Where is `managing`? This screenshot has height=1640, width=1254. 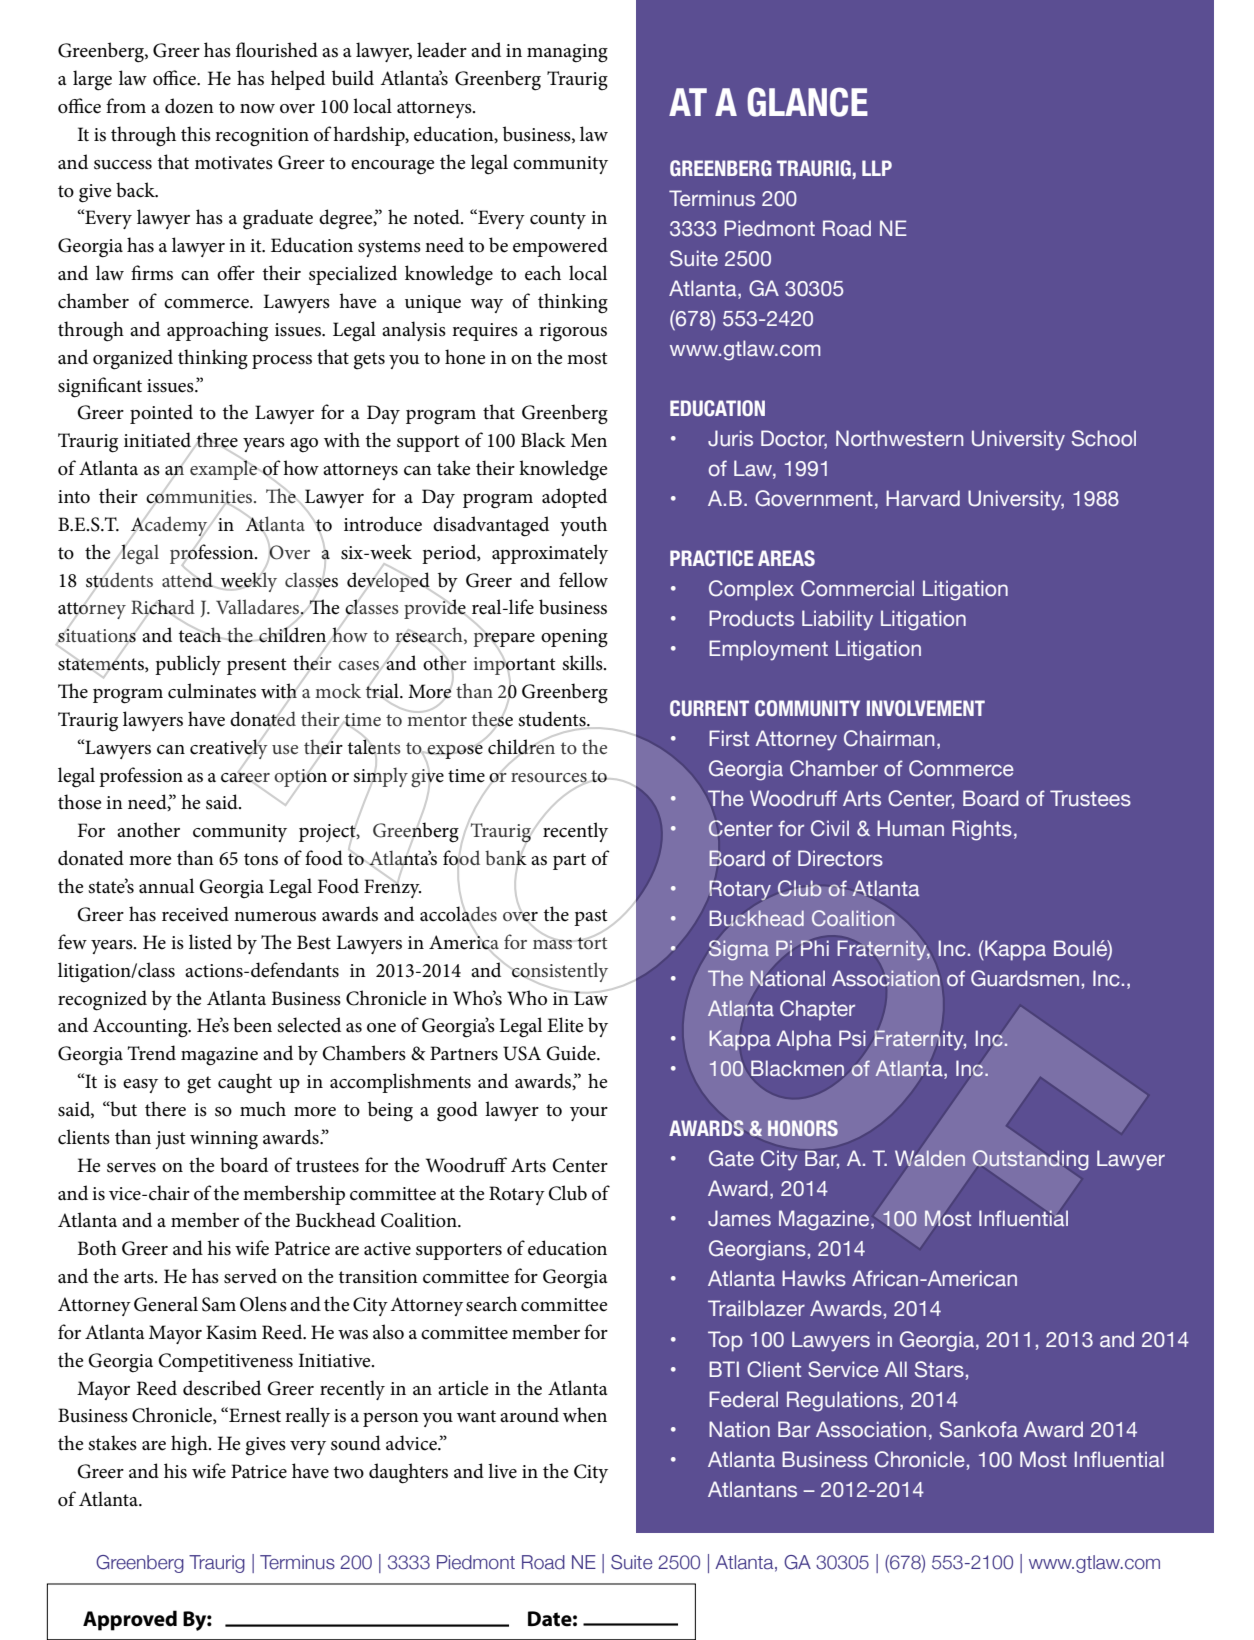
managing is located at coordinates (567, 53).
